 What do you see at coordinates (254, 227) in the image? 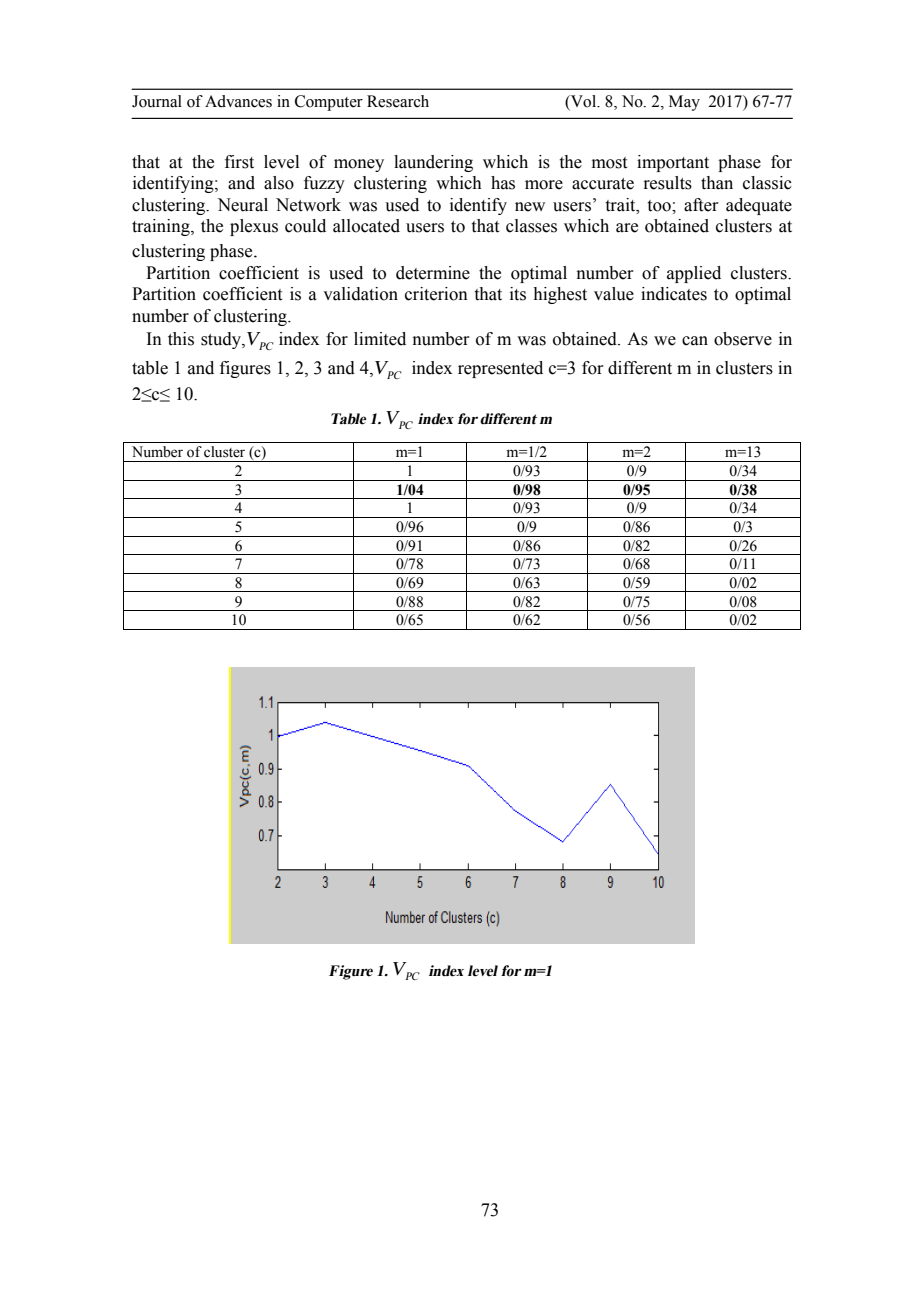
I see `plexus` at bounding box center [254, 227].
